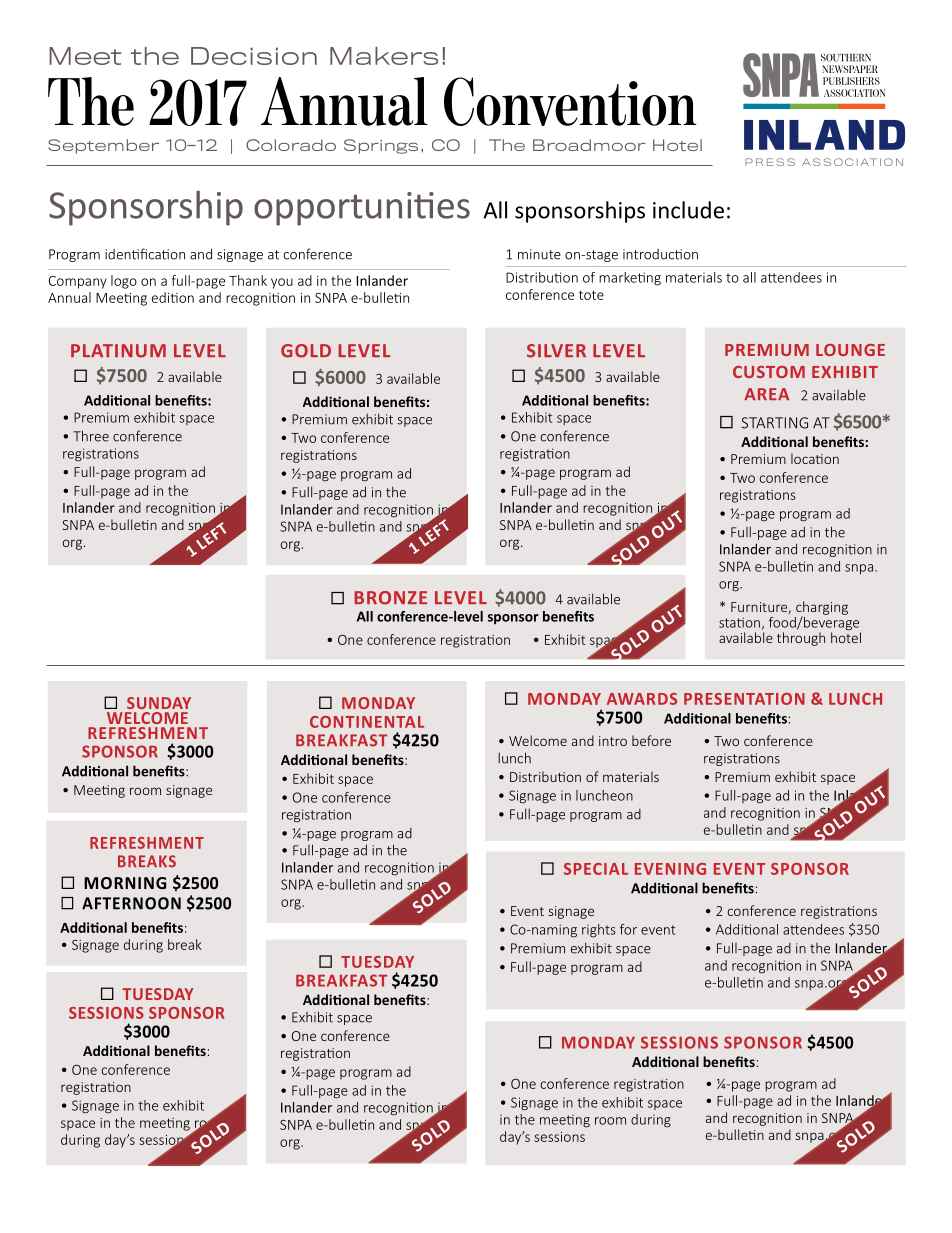 The height and width of the document is (1233, 952). Describe the element at coordinates (131, 903) in the document. I see `AFTERNOON` at that location.
